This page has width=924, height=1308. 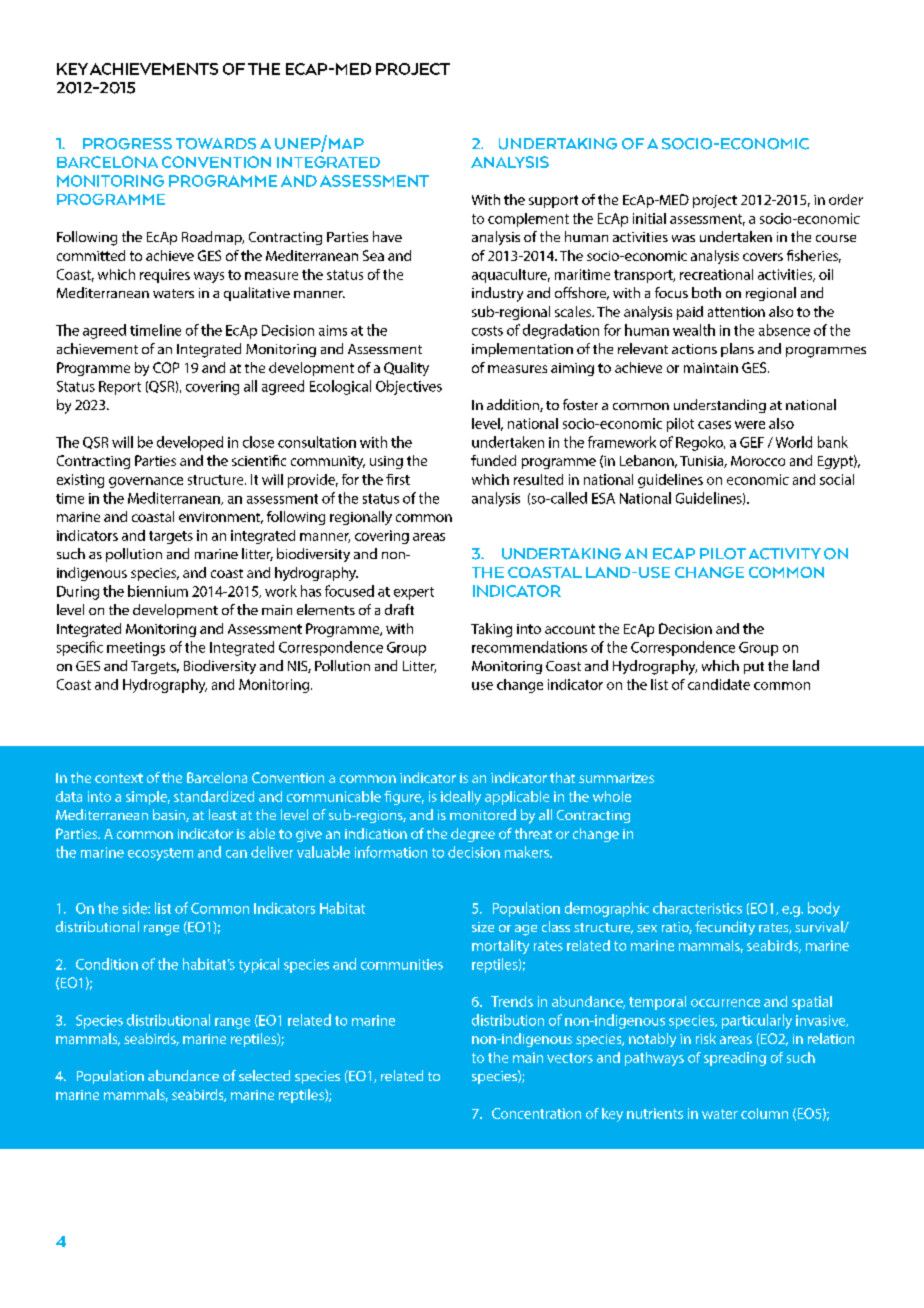 I want to click on spreading, so click(x=735, y=1059).
